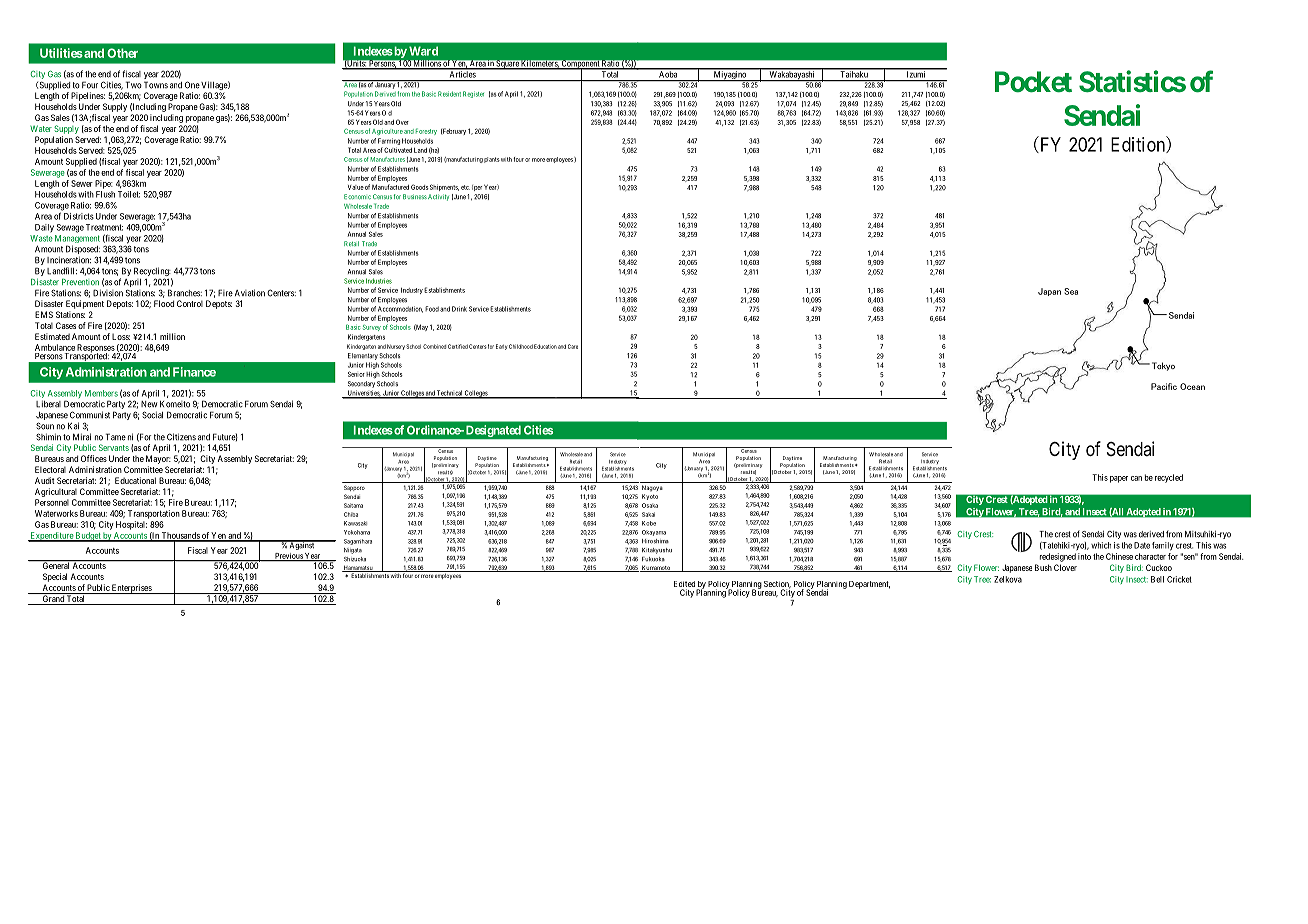 The height and width of the document is (924, 1308). What do you see at coordinates (1043, 567) in the document?
I see `Bush` at bounding box center [1043, 567].
